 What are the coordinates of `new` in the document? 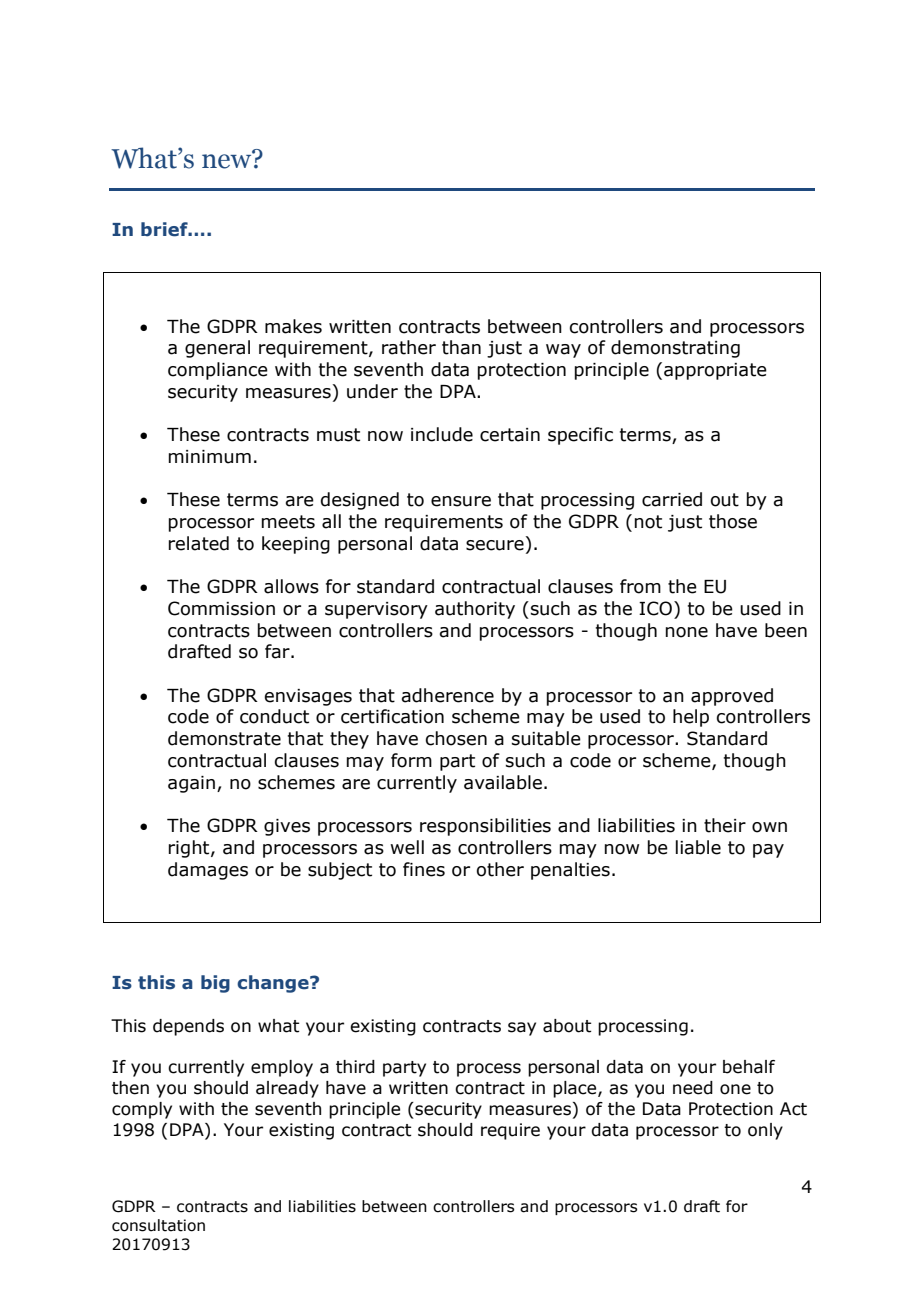 It's located at (228, 160).
